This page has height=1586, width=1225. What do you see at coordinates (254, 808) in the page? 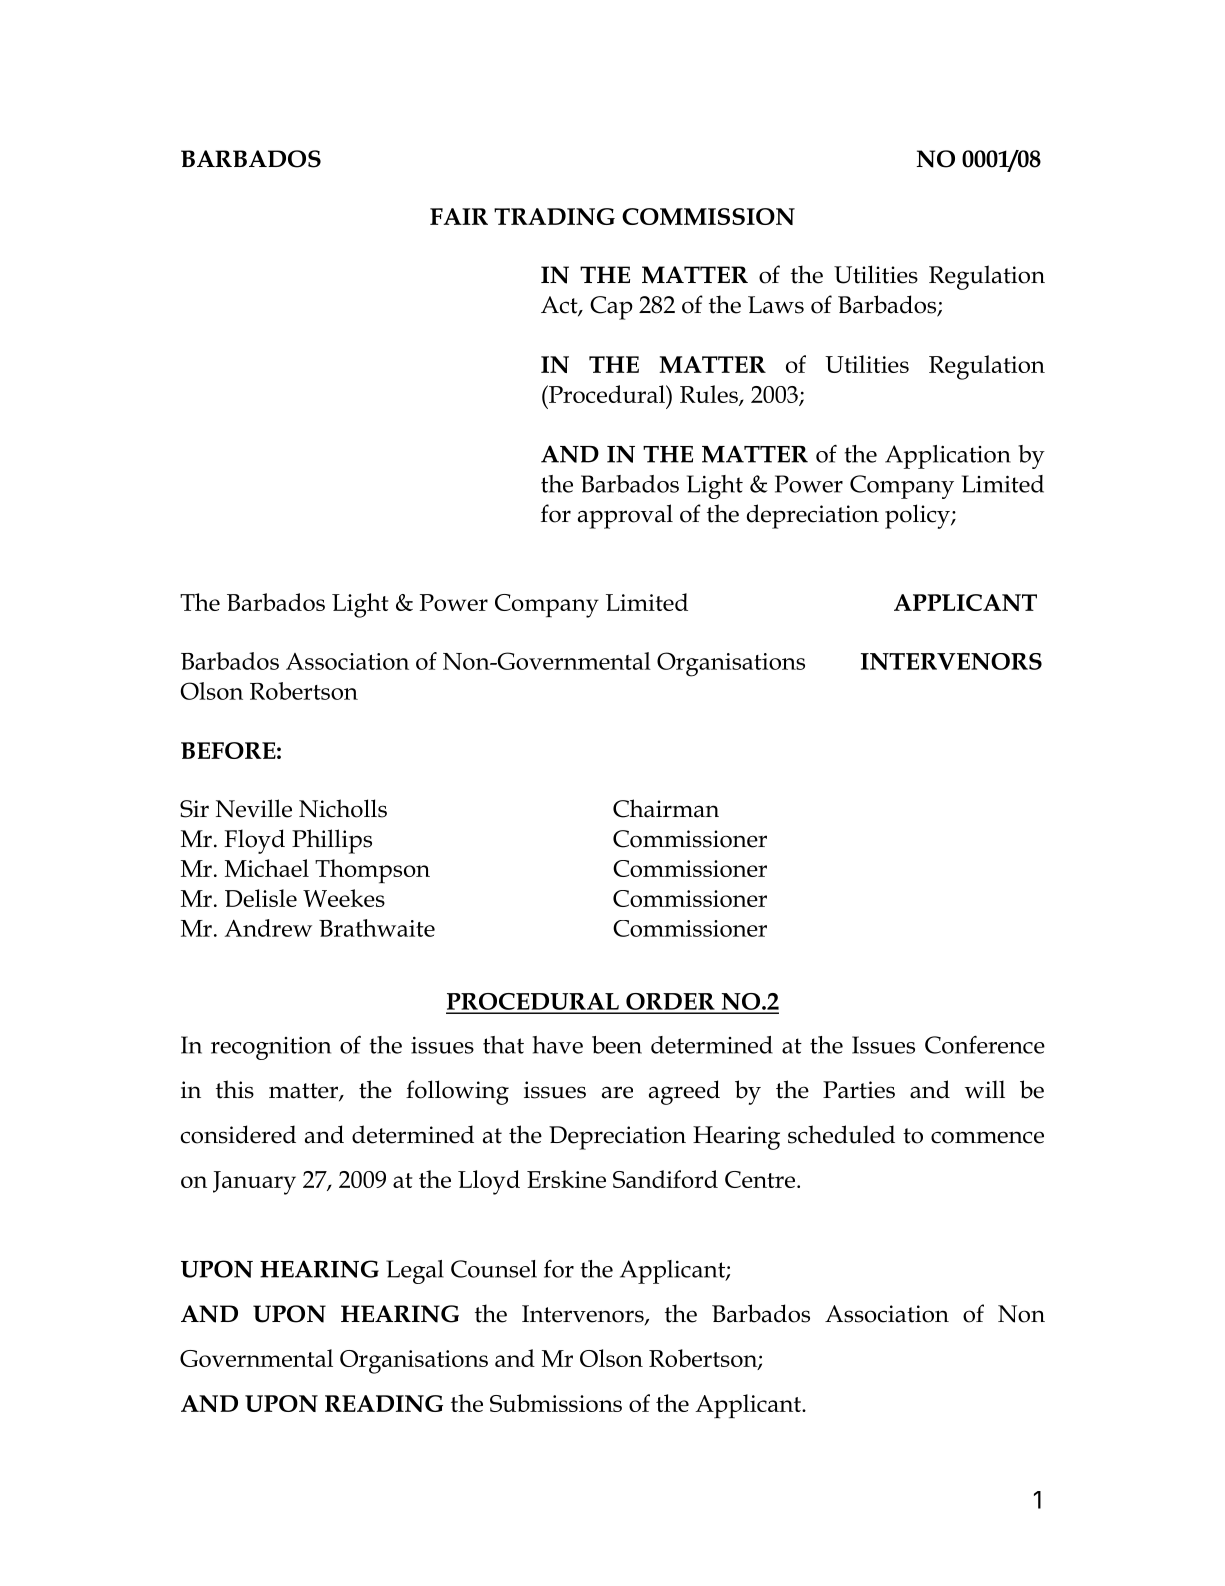
I see `Neville` at bounding box center [254, 808].
